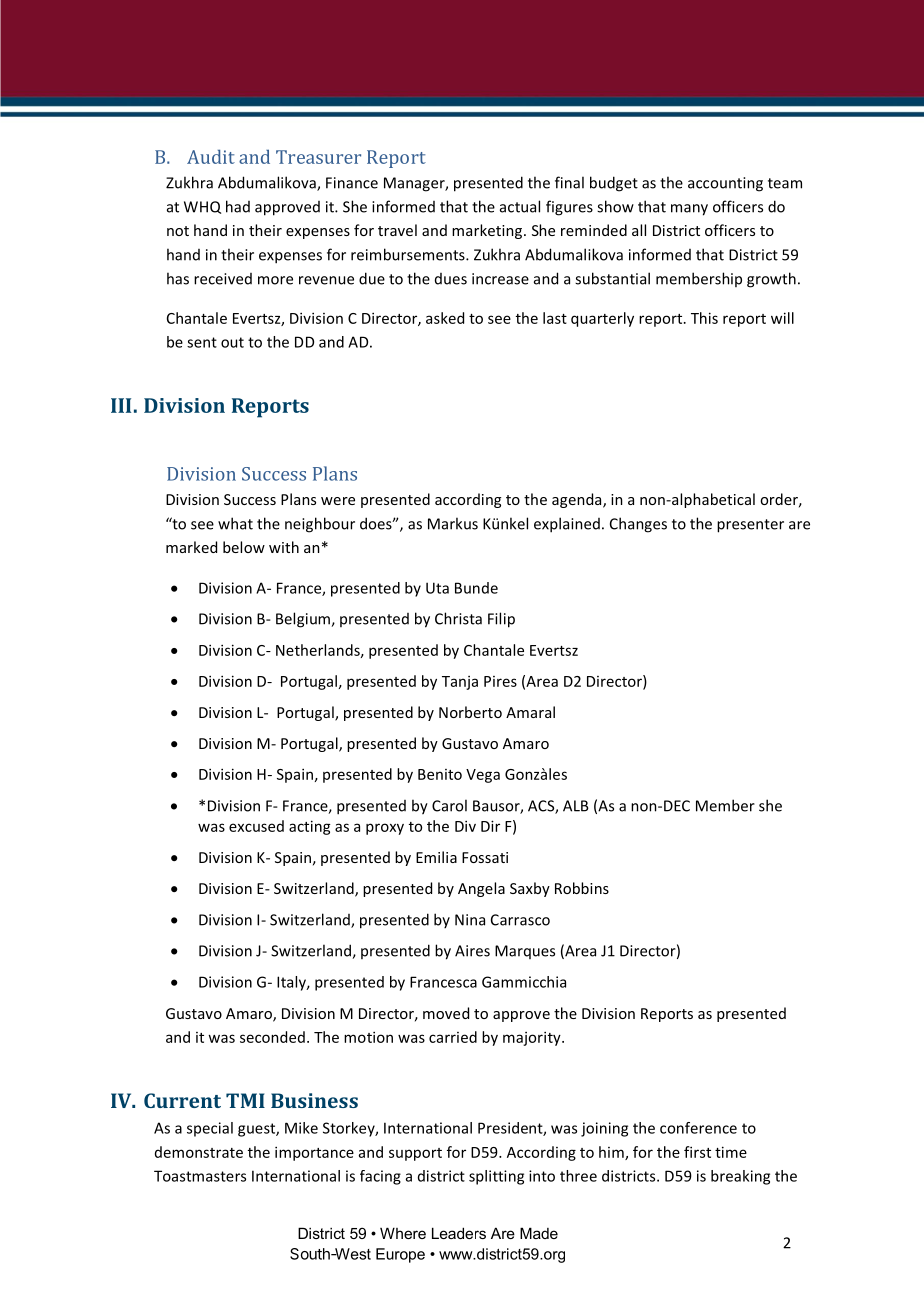  What do you see at coordinates (458, 618) in the image?
I see `Christa` at bounding box center [458, 618].
